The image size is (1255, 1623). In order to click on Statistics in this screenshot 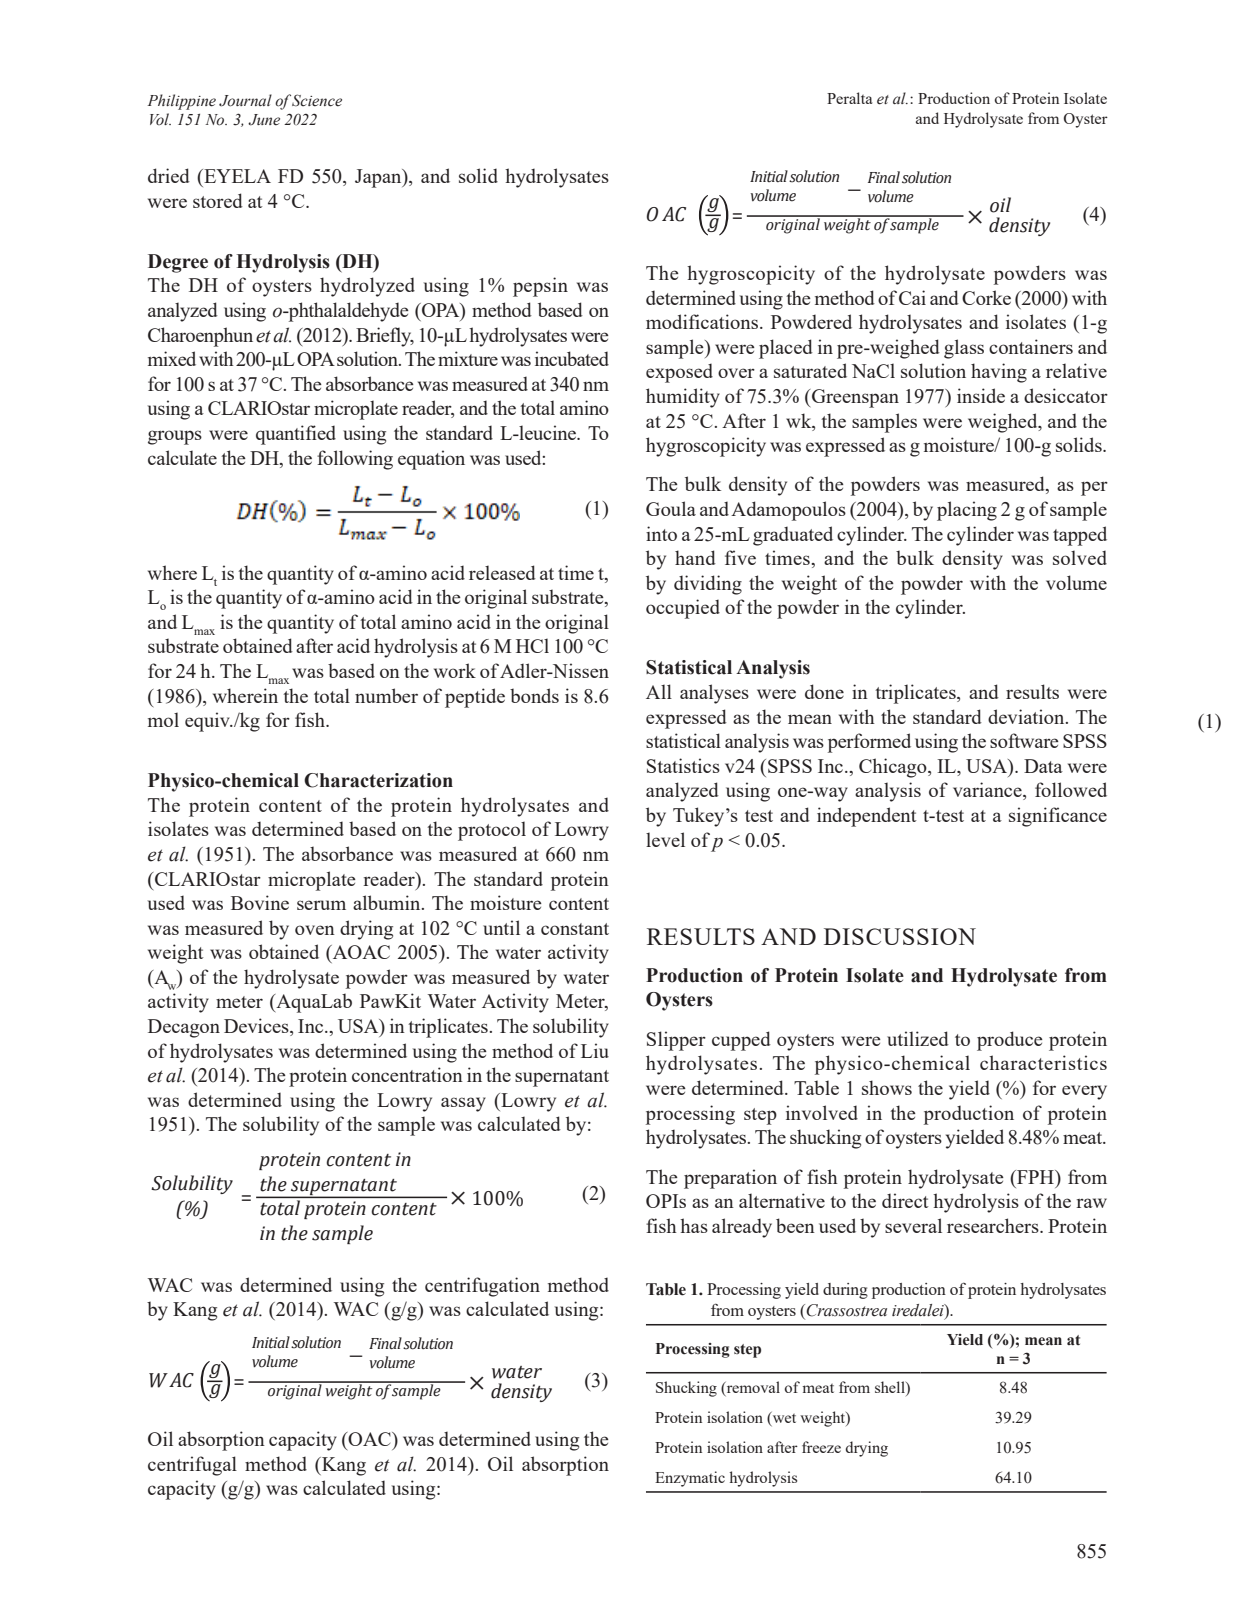, I will do `click(683, 765)`.
